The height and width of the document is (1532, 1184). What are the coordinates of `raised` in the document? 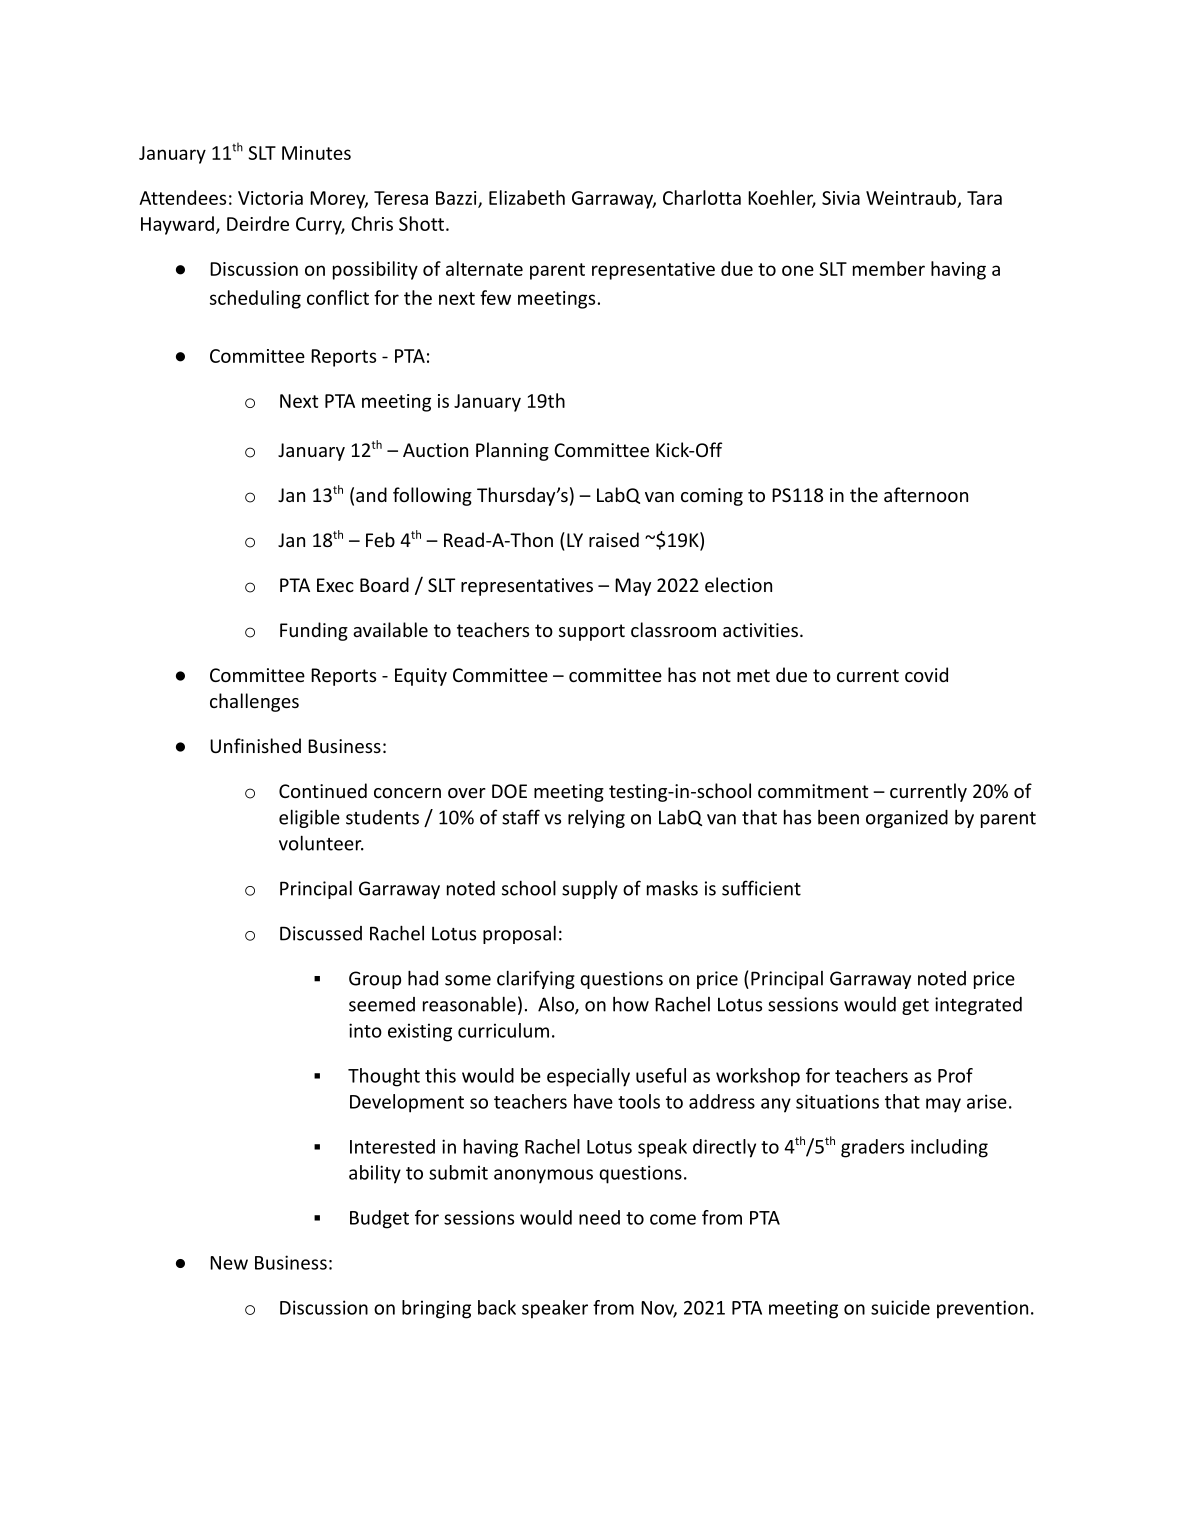 It's located at (614, 539).
